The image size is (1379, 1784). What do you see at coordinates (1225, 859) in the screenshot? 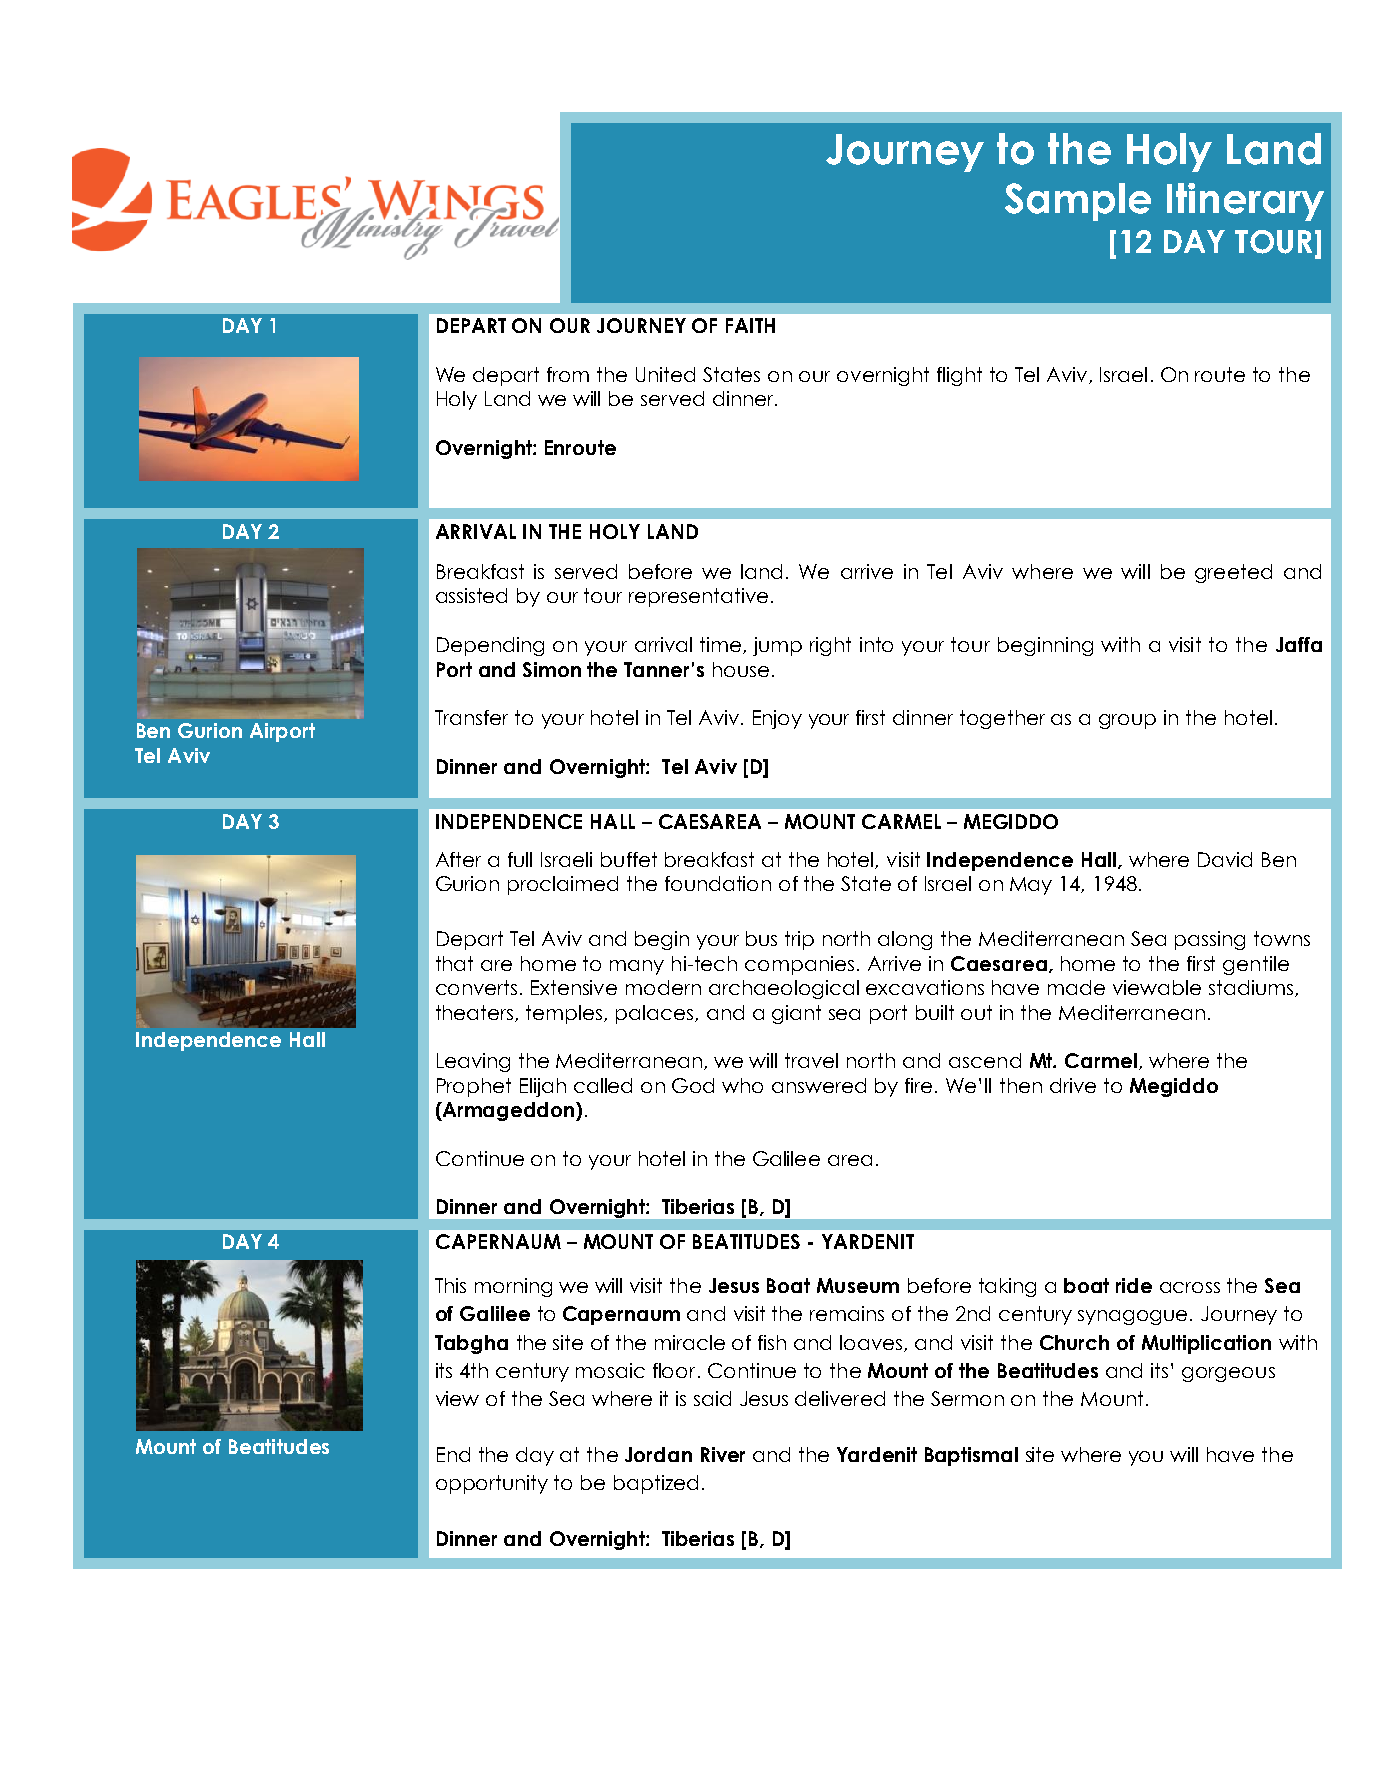
I see `David` at bounding box center [1225, 859].
